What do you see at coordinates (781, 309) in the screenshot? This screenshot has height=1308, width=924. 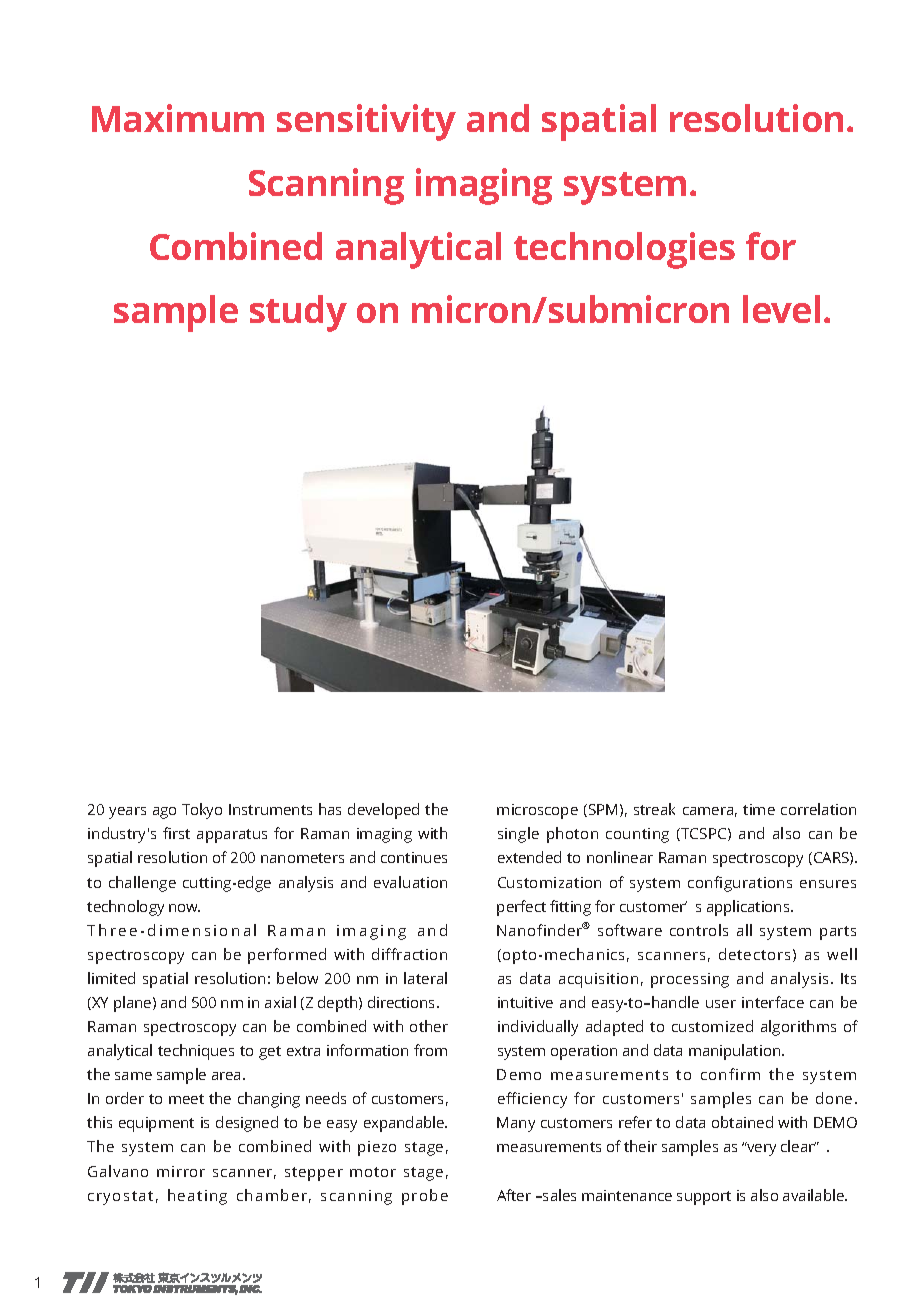 I see `level` at bounding box center [781, 309].
